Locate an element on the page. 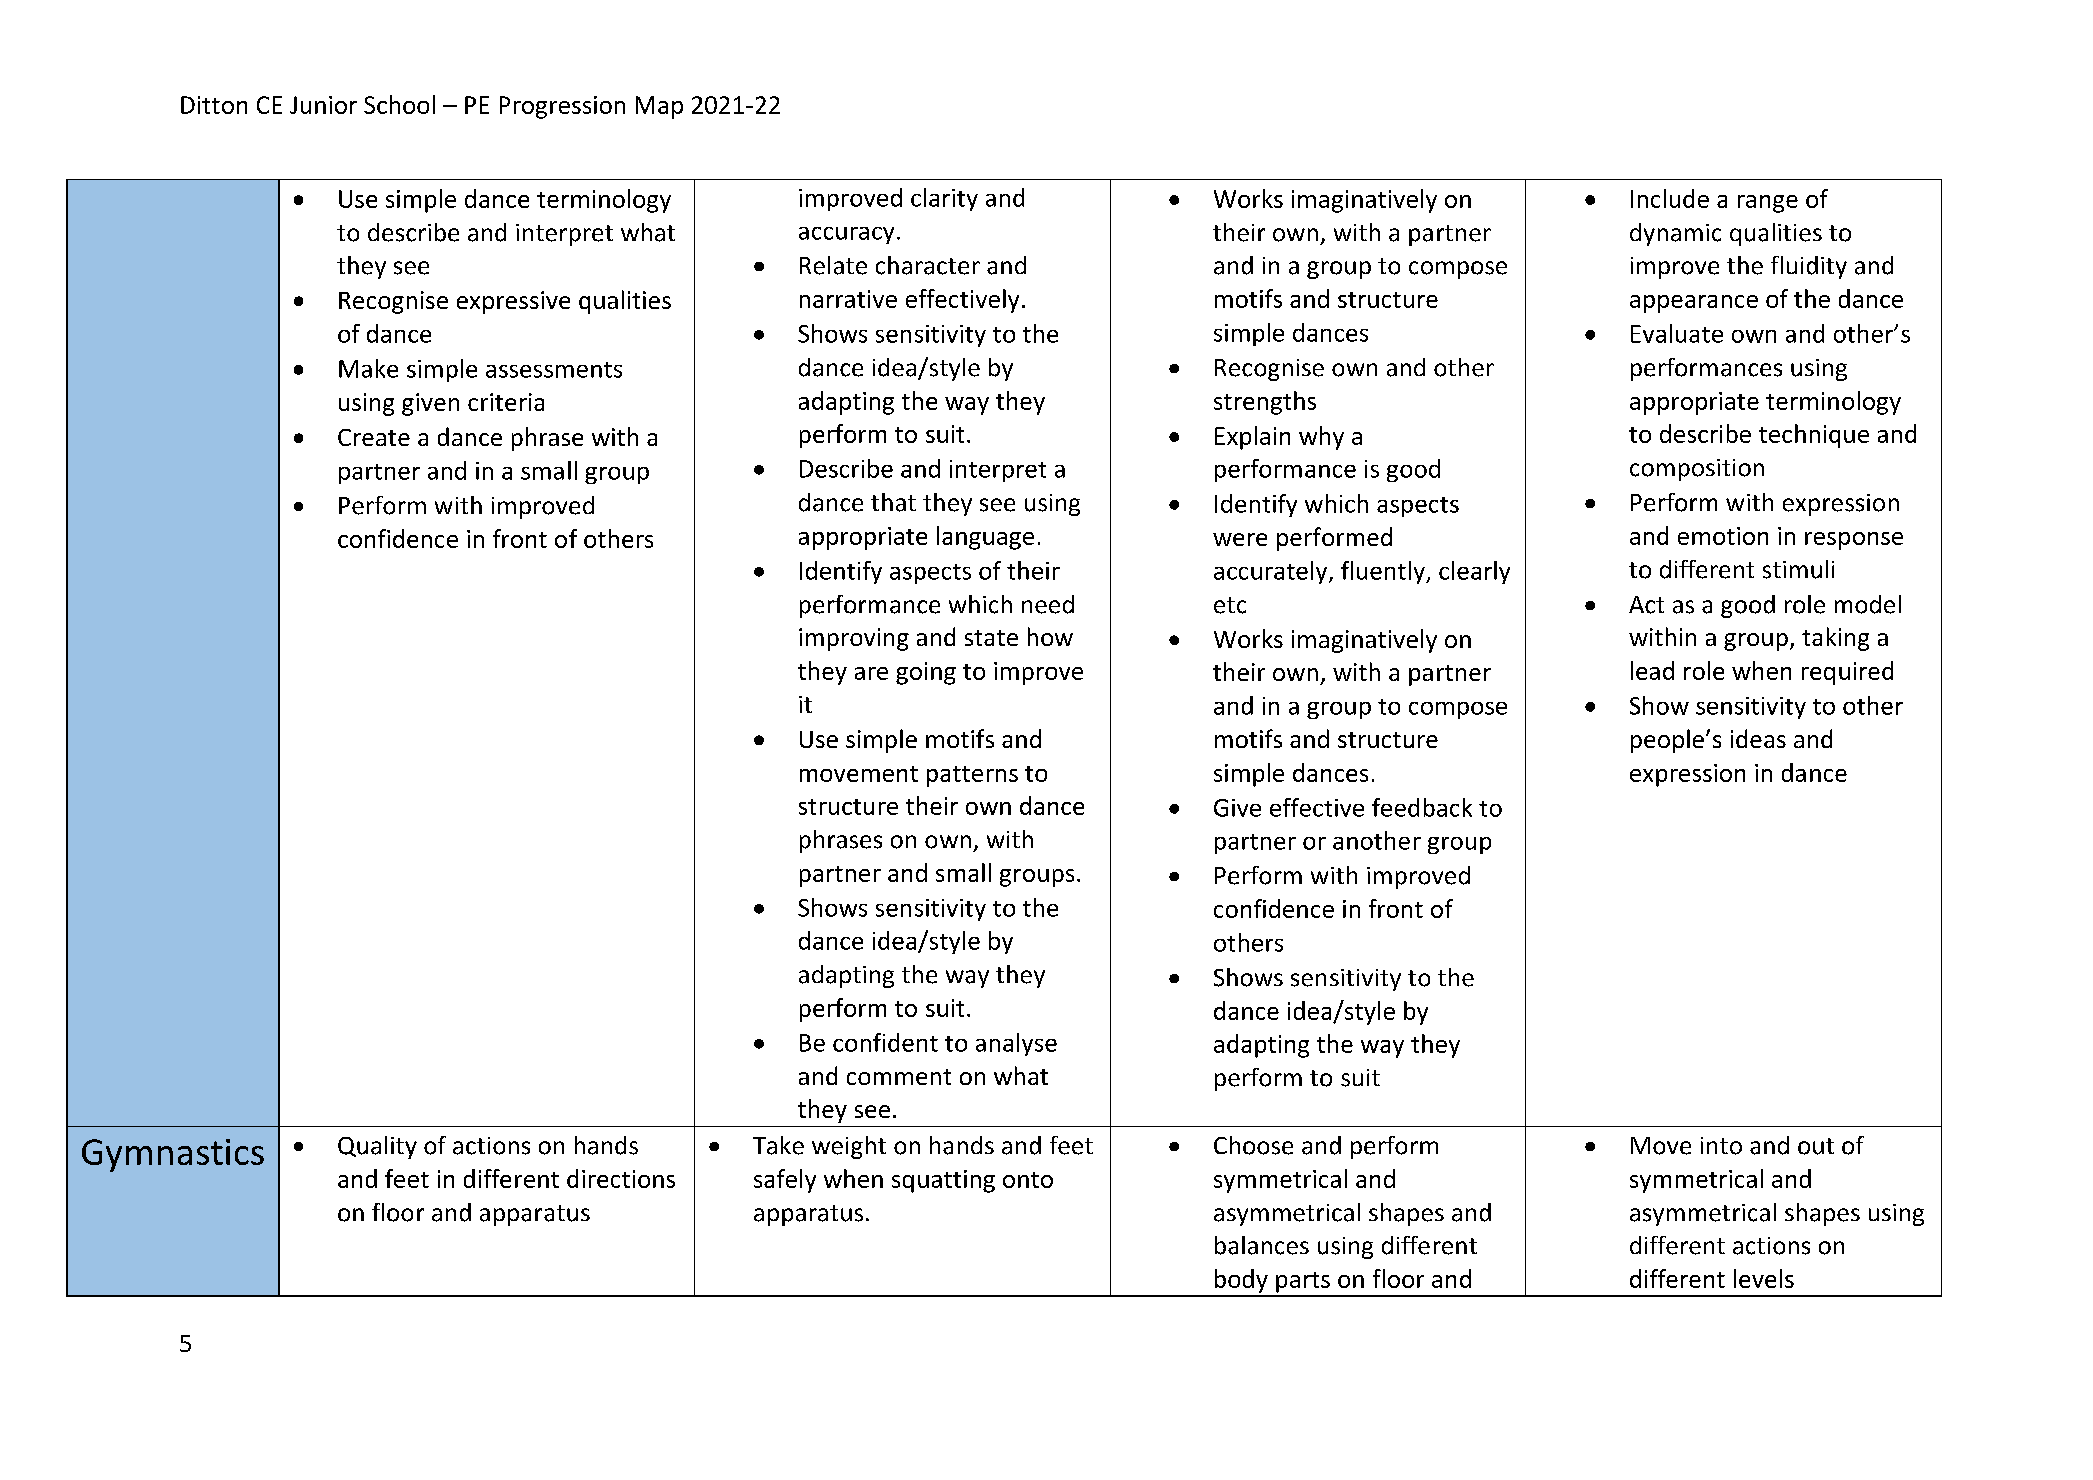 The width and height of the document is (2093, 1480). analyse is located at coordinates (1016, 1044).
